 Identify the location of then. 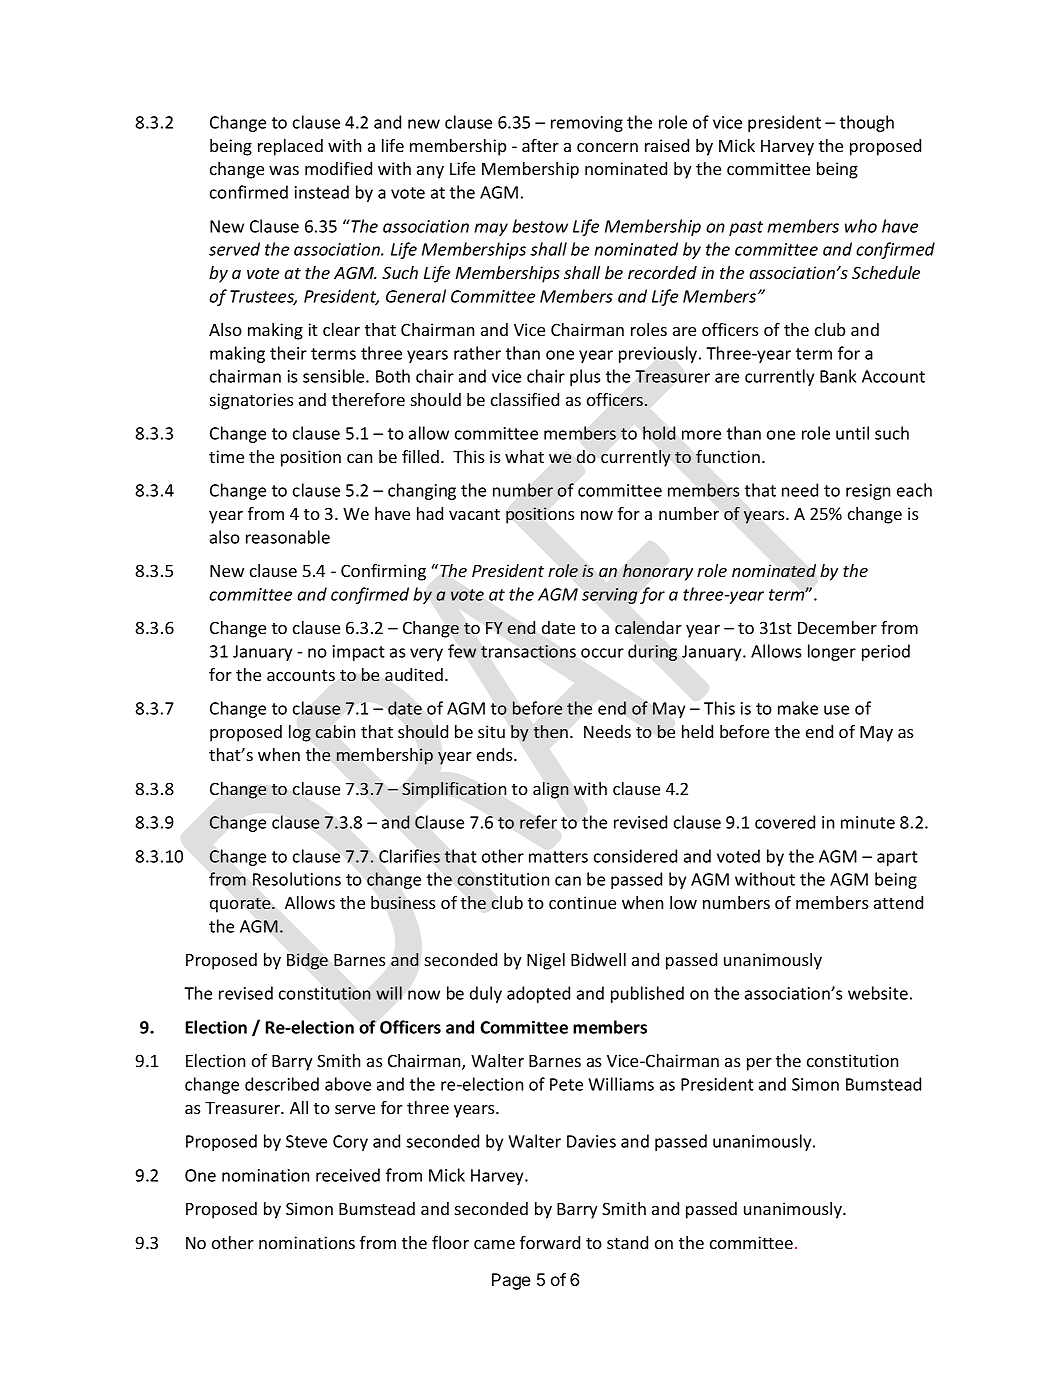
(551, 731).
